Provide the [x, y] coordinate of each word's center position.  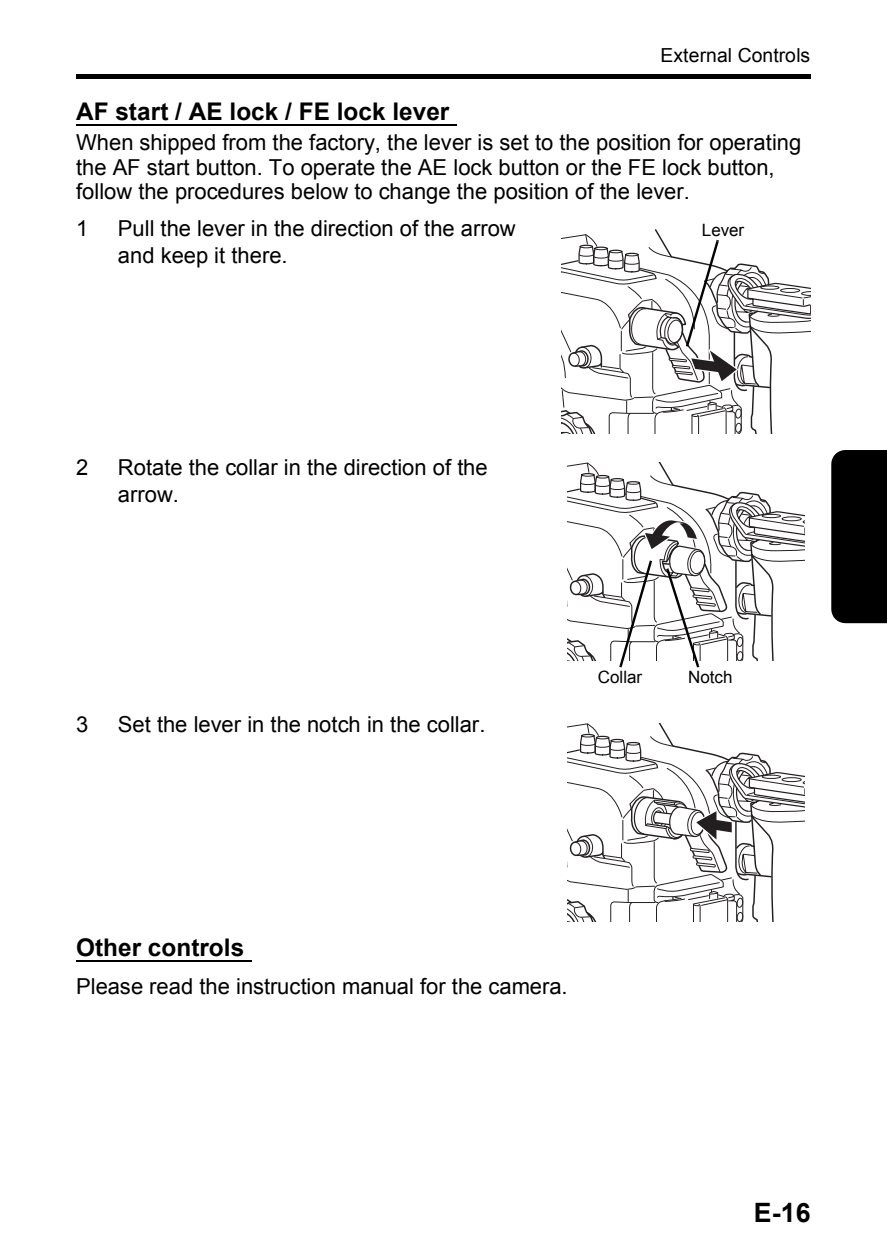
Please [110, 986]
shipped [177, 144]
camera [525, 988]
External [696, 55]
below [320, 191]
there [256, 255]
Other [109, 947]
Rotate [150, 467]
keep [185, 257]
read [171, 986]
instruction [286, 986]
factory [343, 144]
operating [755, 144]
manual [378, 986]
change [414, 193]
